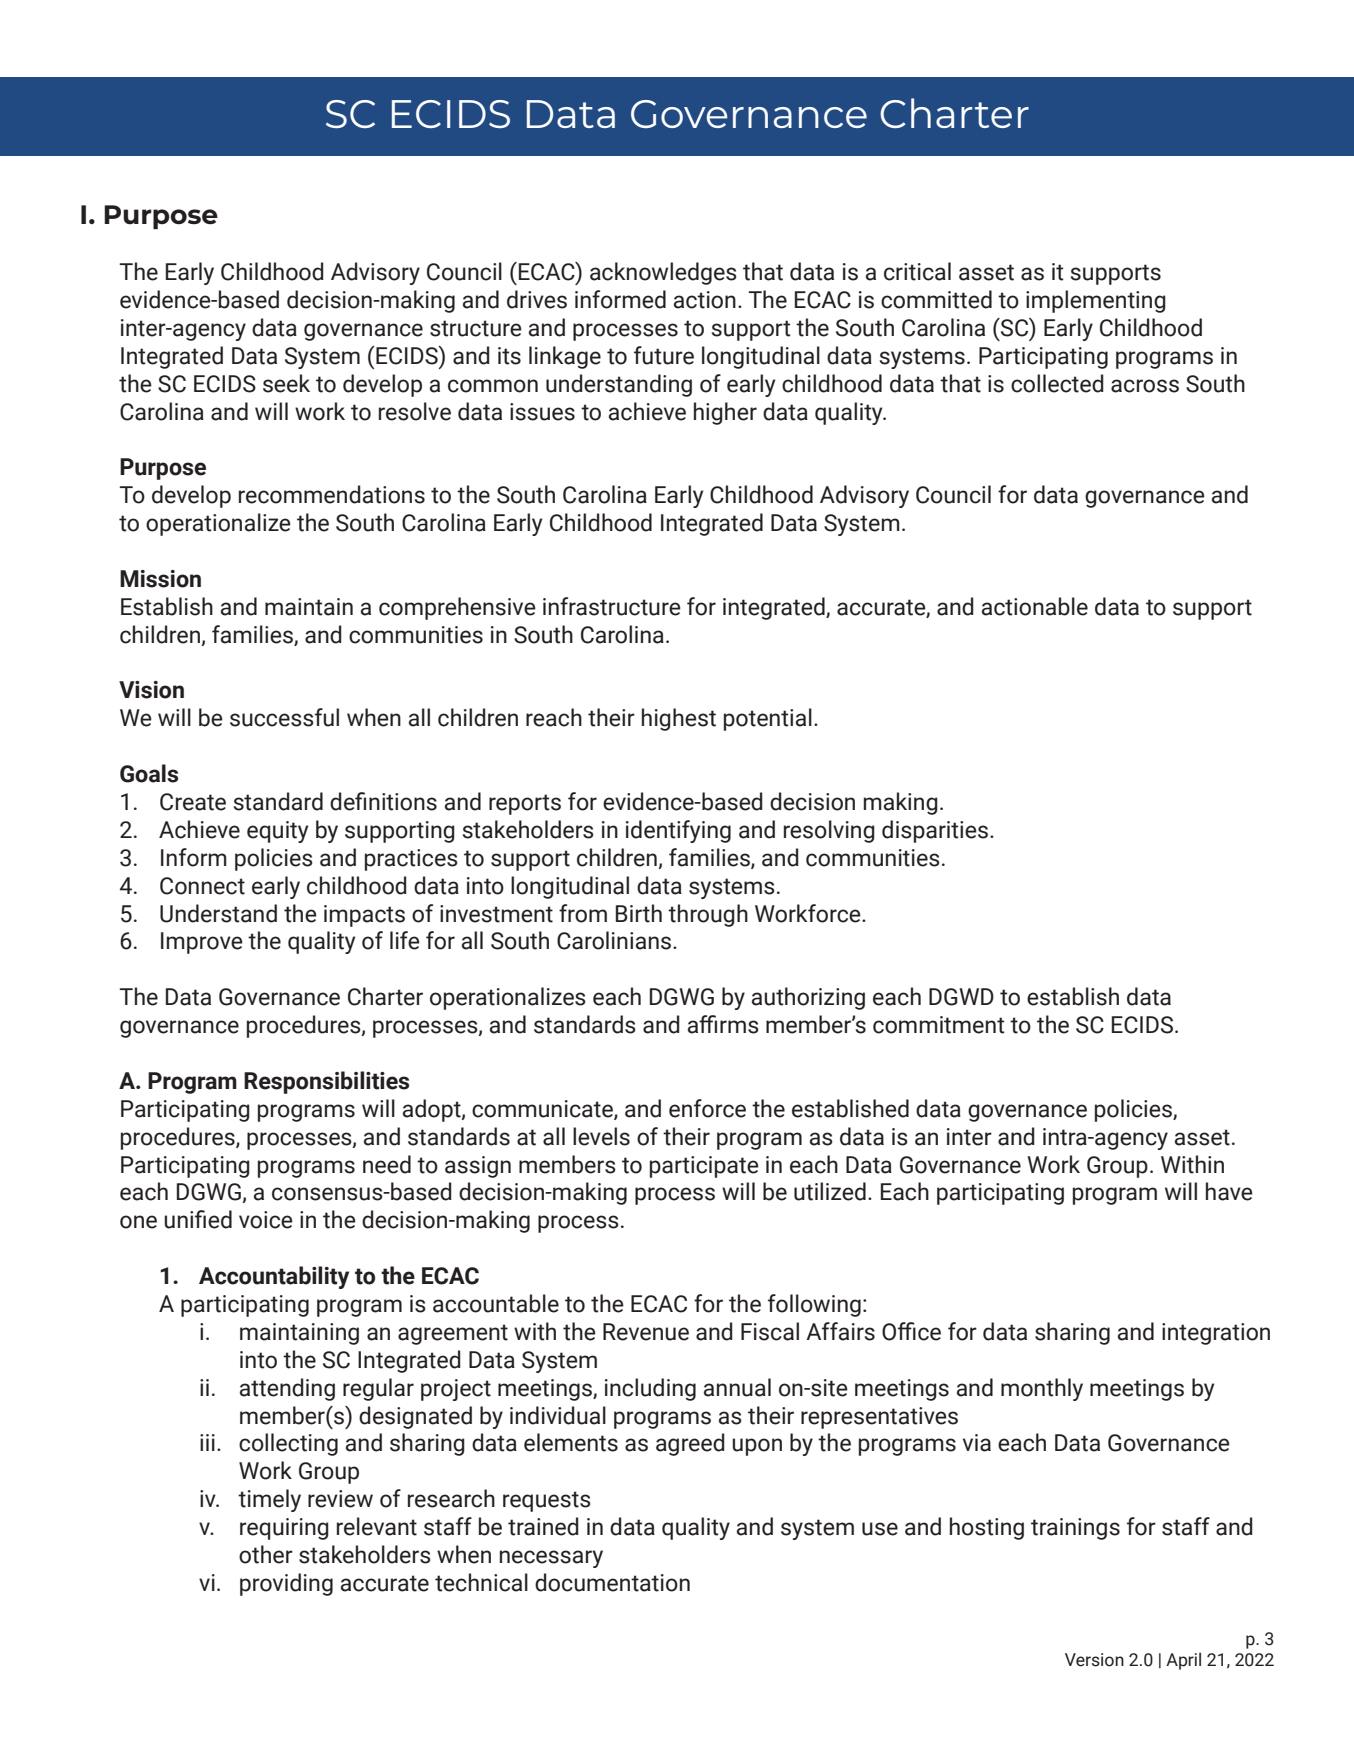 This screenshot has height=1753, width=1354. Describe the element at coordinates (707, 1108) in the screenshot. I see `enforce` at that location.
